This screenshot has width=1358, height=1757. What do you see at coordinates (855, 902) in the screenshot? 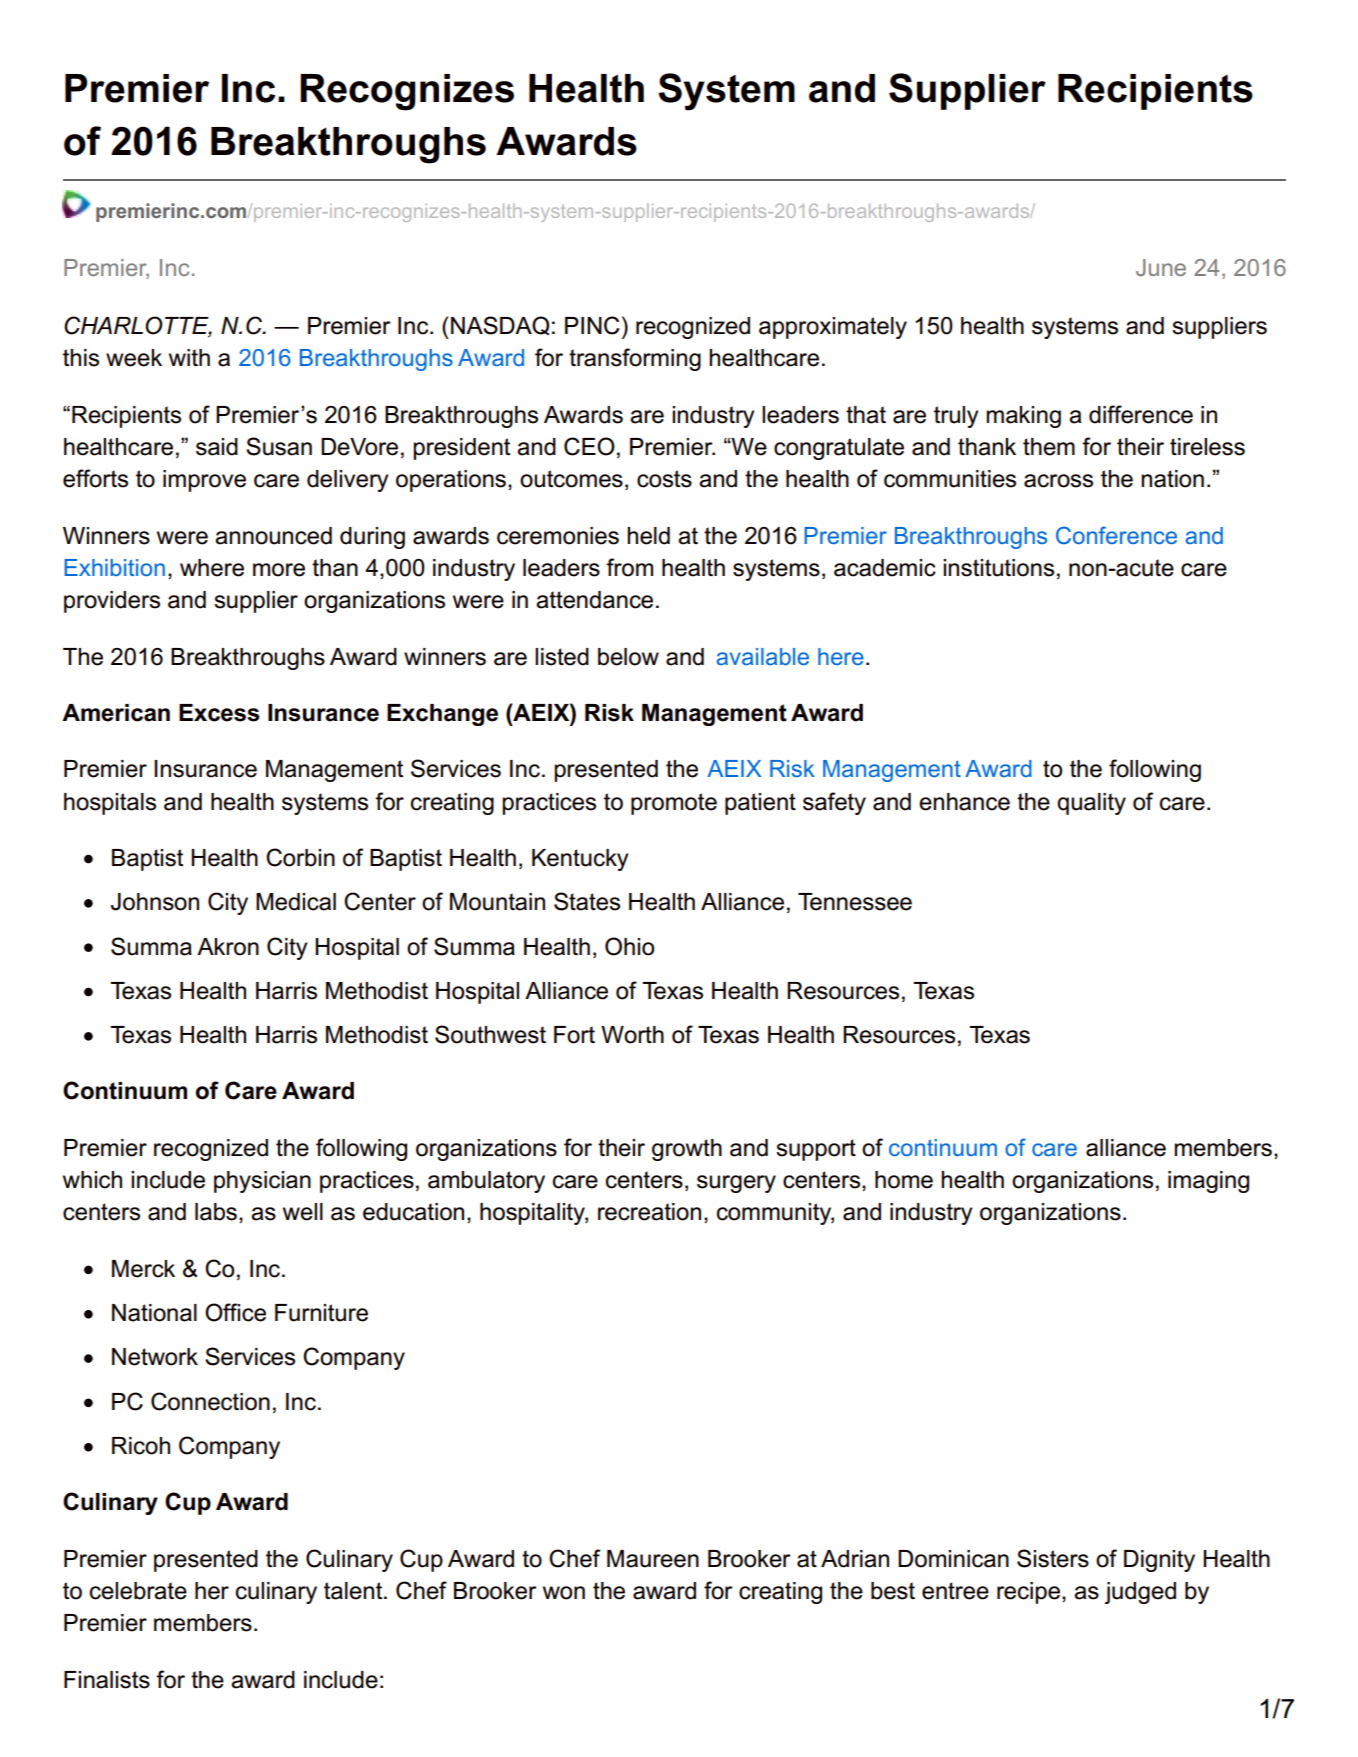
I see `Tennessee` at bounding box center [855, 902].
